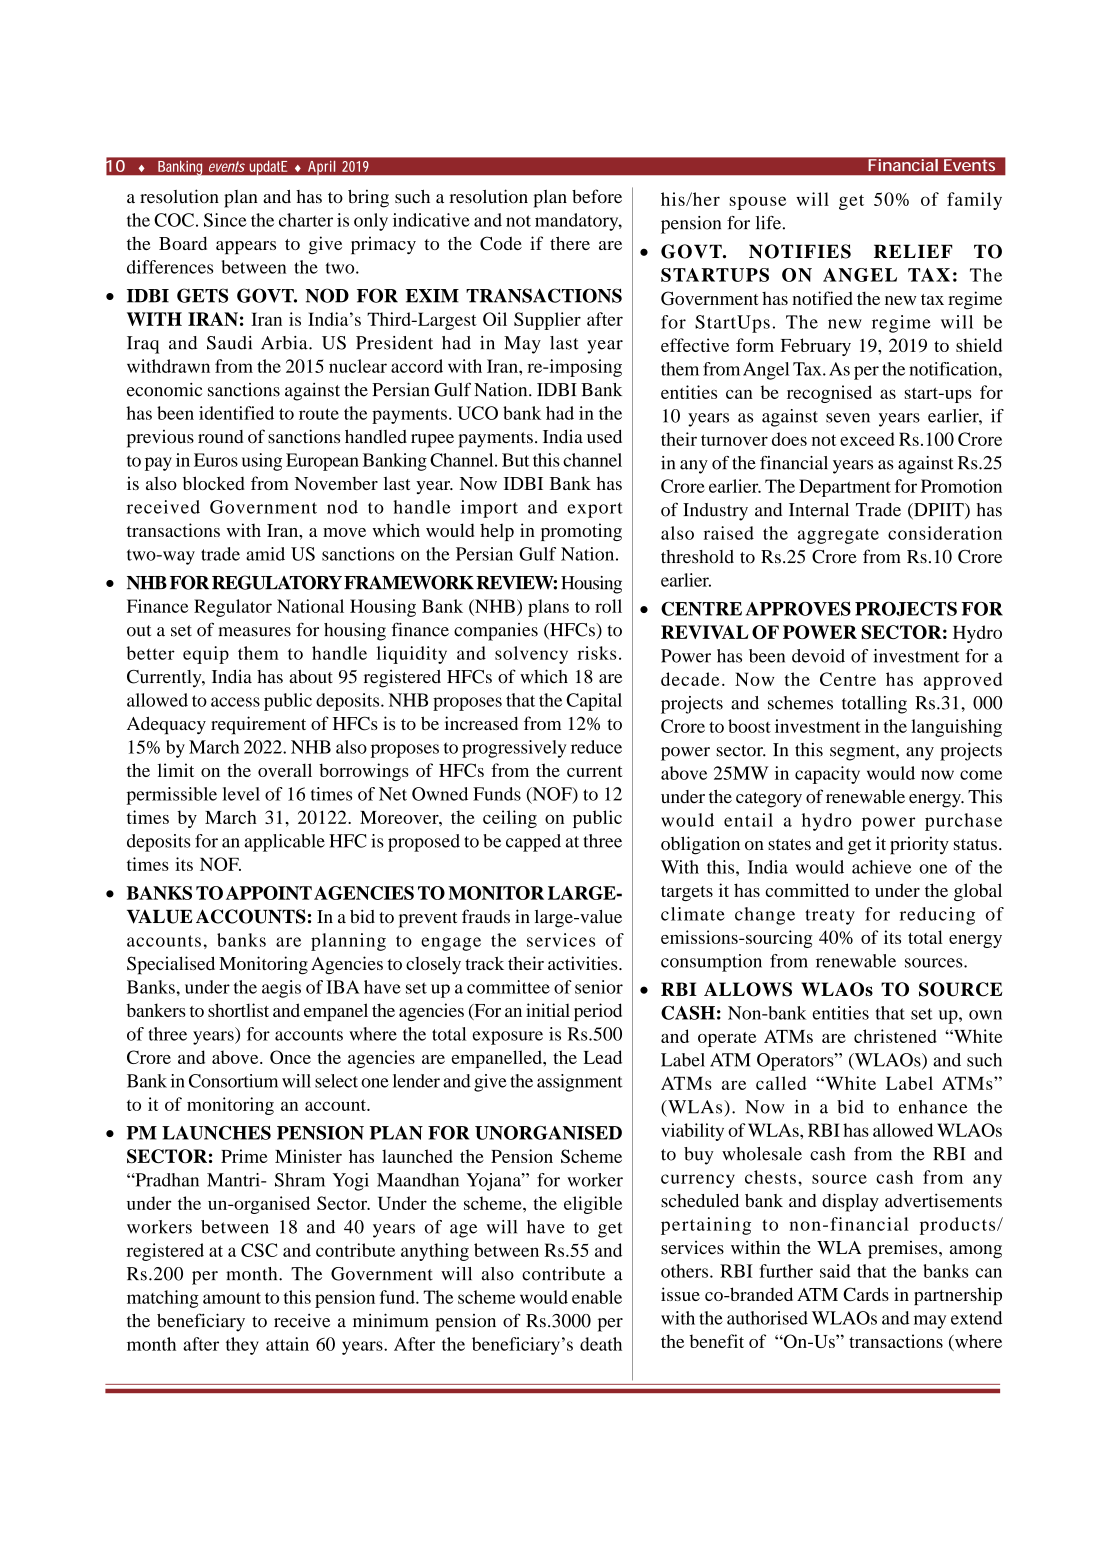 The height and width of the screenshot is (1568, 1108). Describe the element at coordinates (866, 1294) in the screenshot. I see `Cards` at that location.
